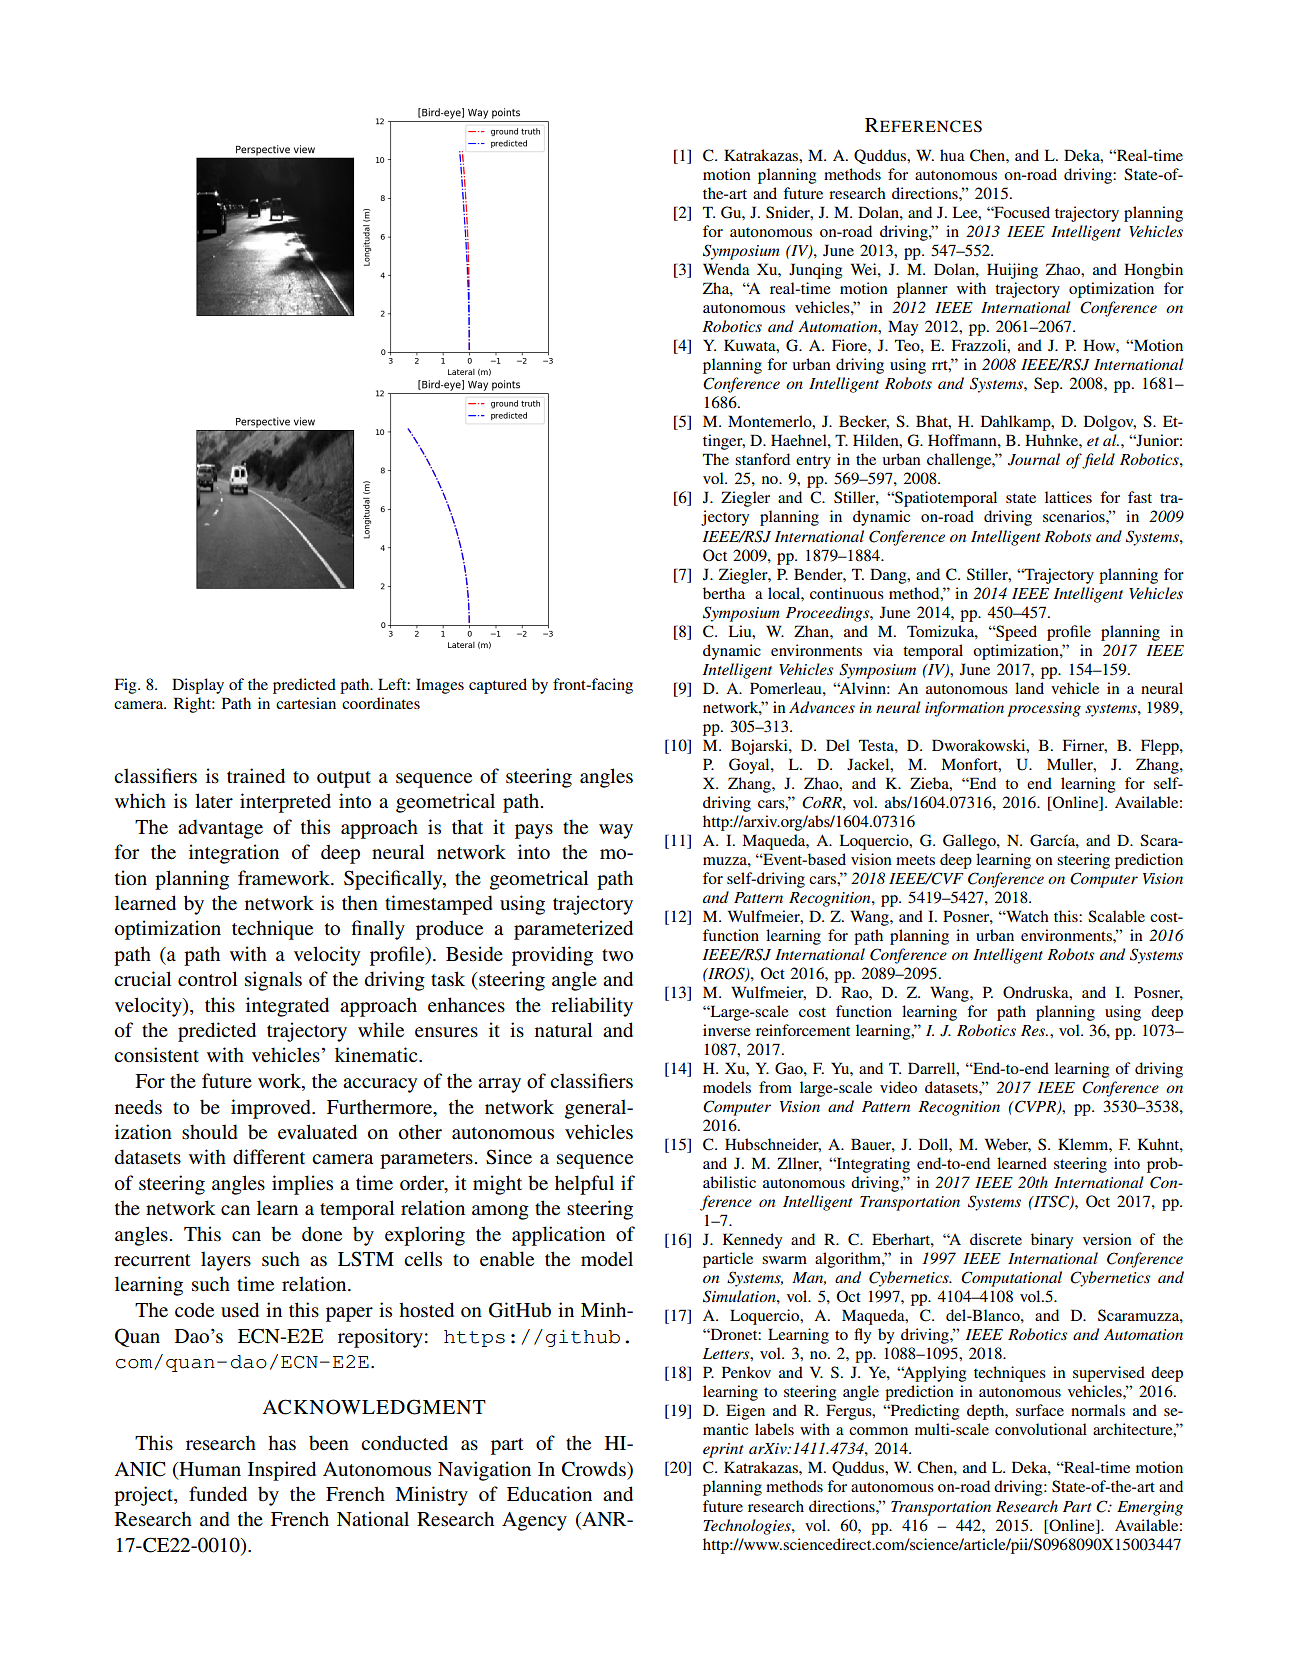 The width and height of the page is (1298, 1680). I want to click on CVPR, so click(1035, 1107).
